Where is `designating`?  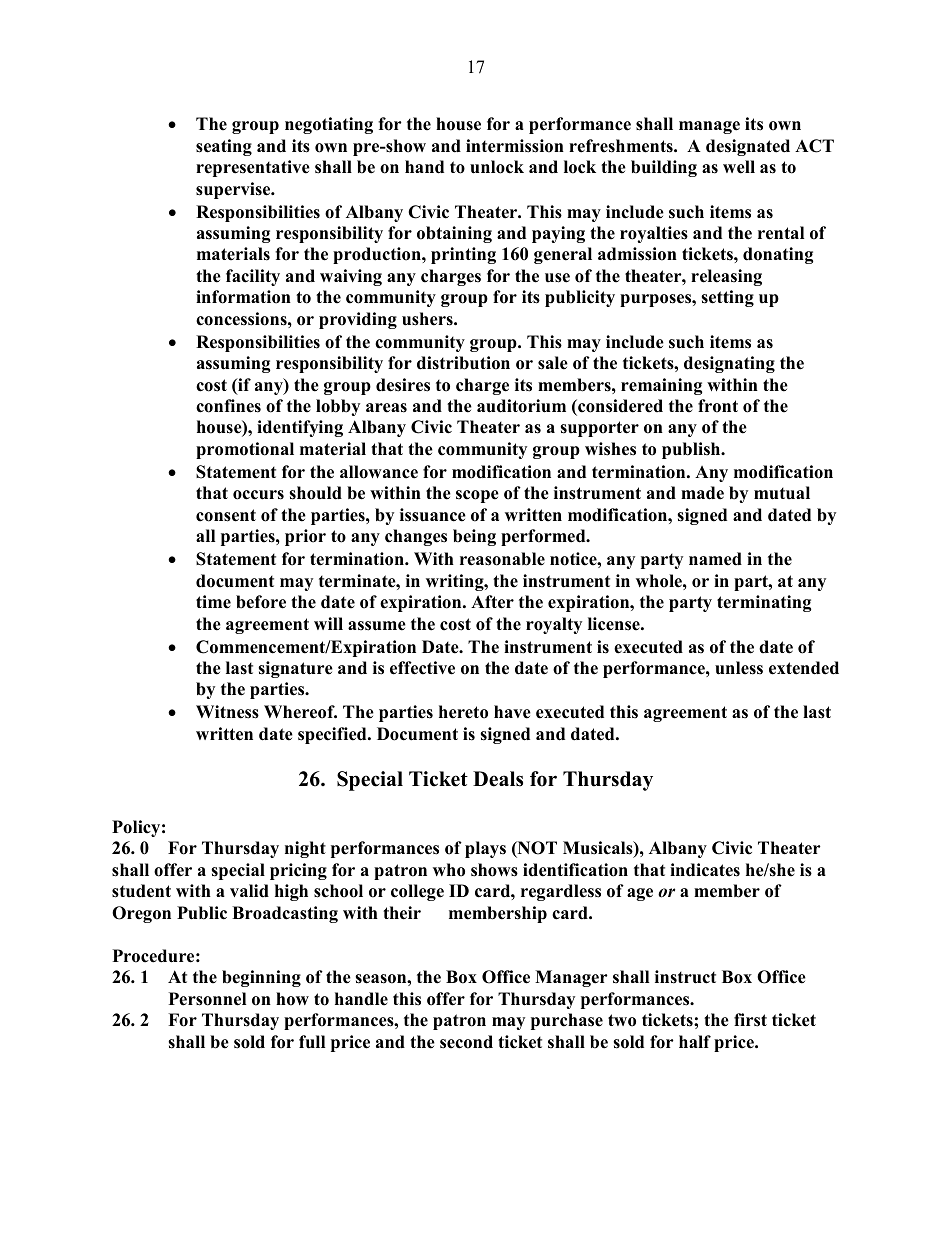 designating is located at coordinates (729, 364).
